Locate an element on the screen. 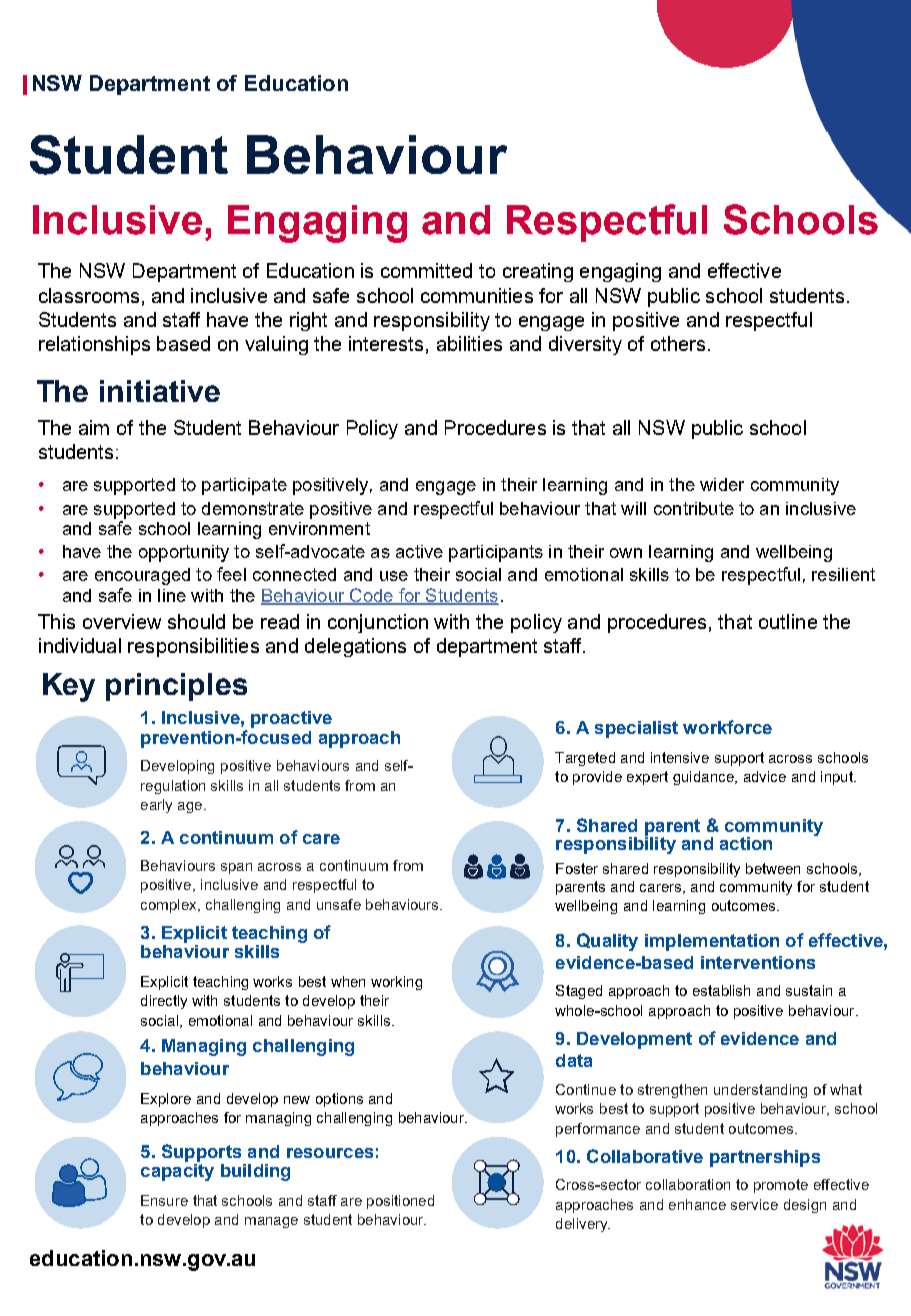  Targeted is located at coordinates (585, 759).
